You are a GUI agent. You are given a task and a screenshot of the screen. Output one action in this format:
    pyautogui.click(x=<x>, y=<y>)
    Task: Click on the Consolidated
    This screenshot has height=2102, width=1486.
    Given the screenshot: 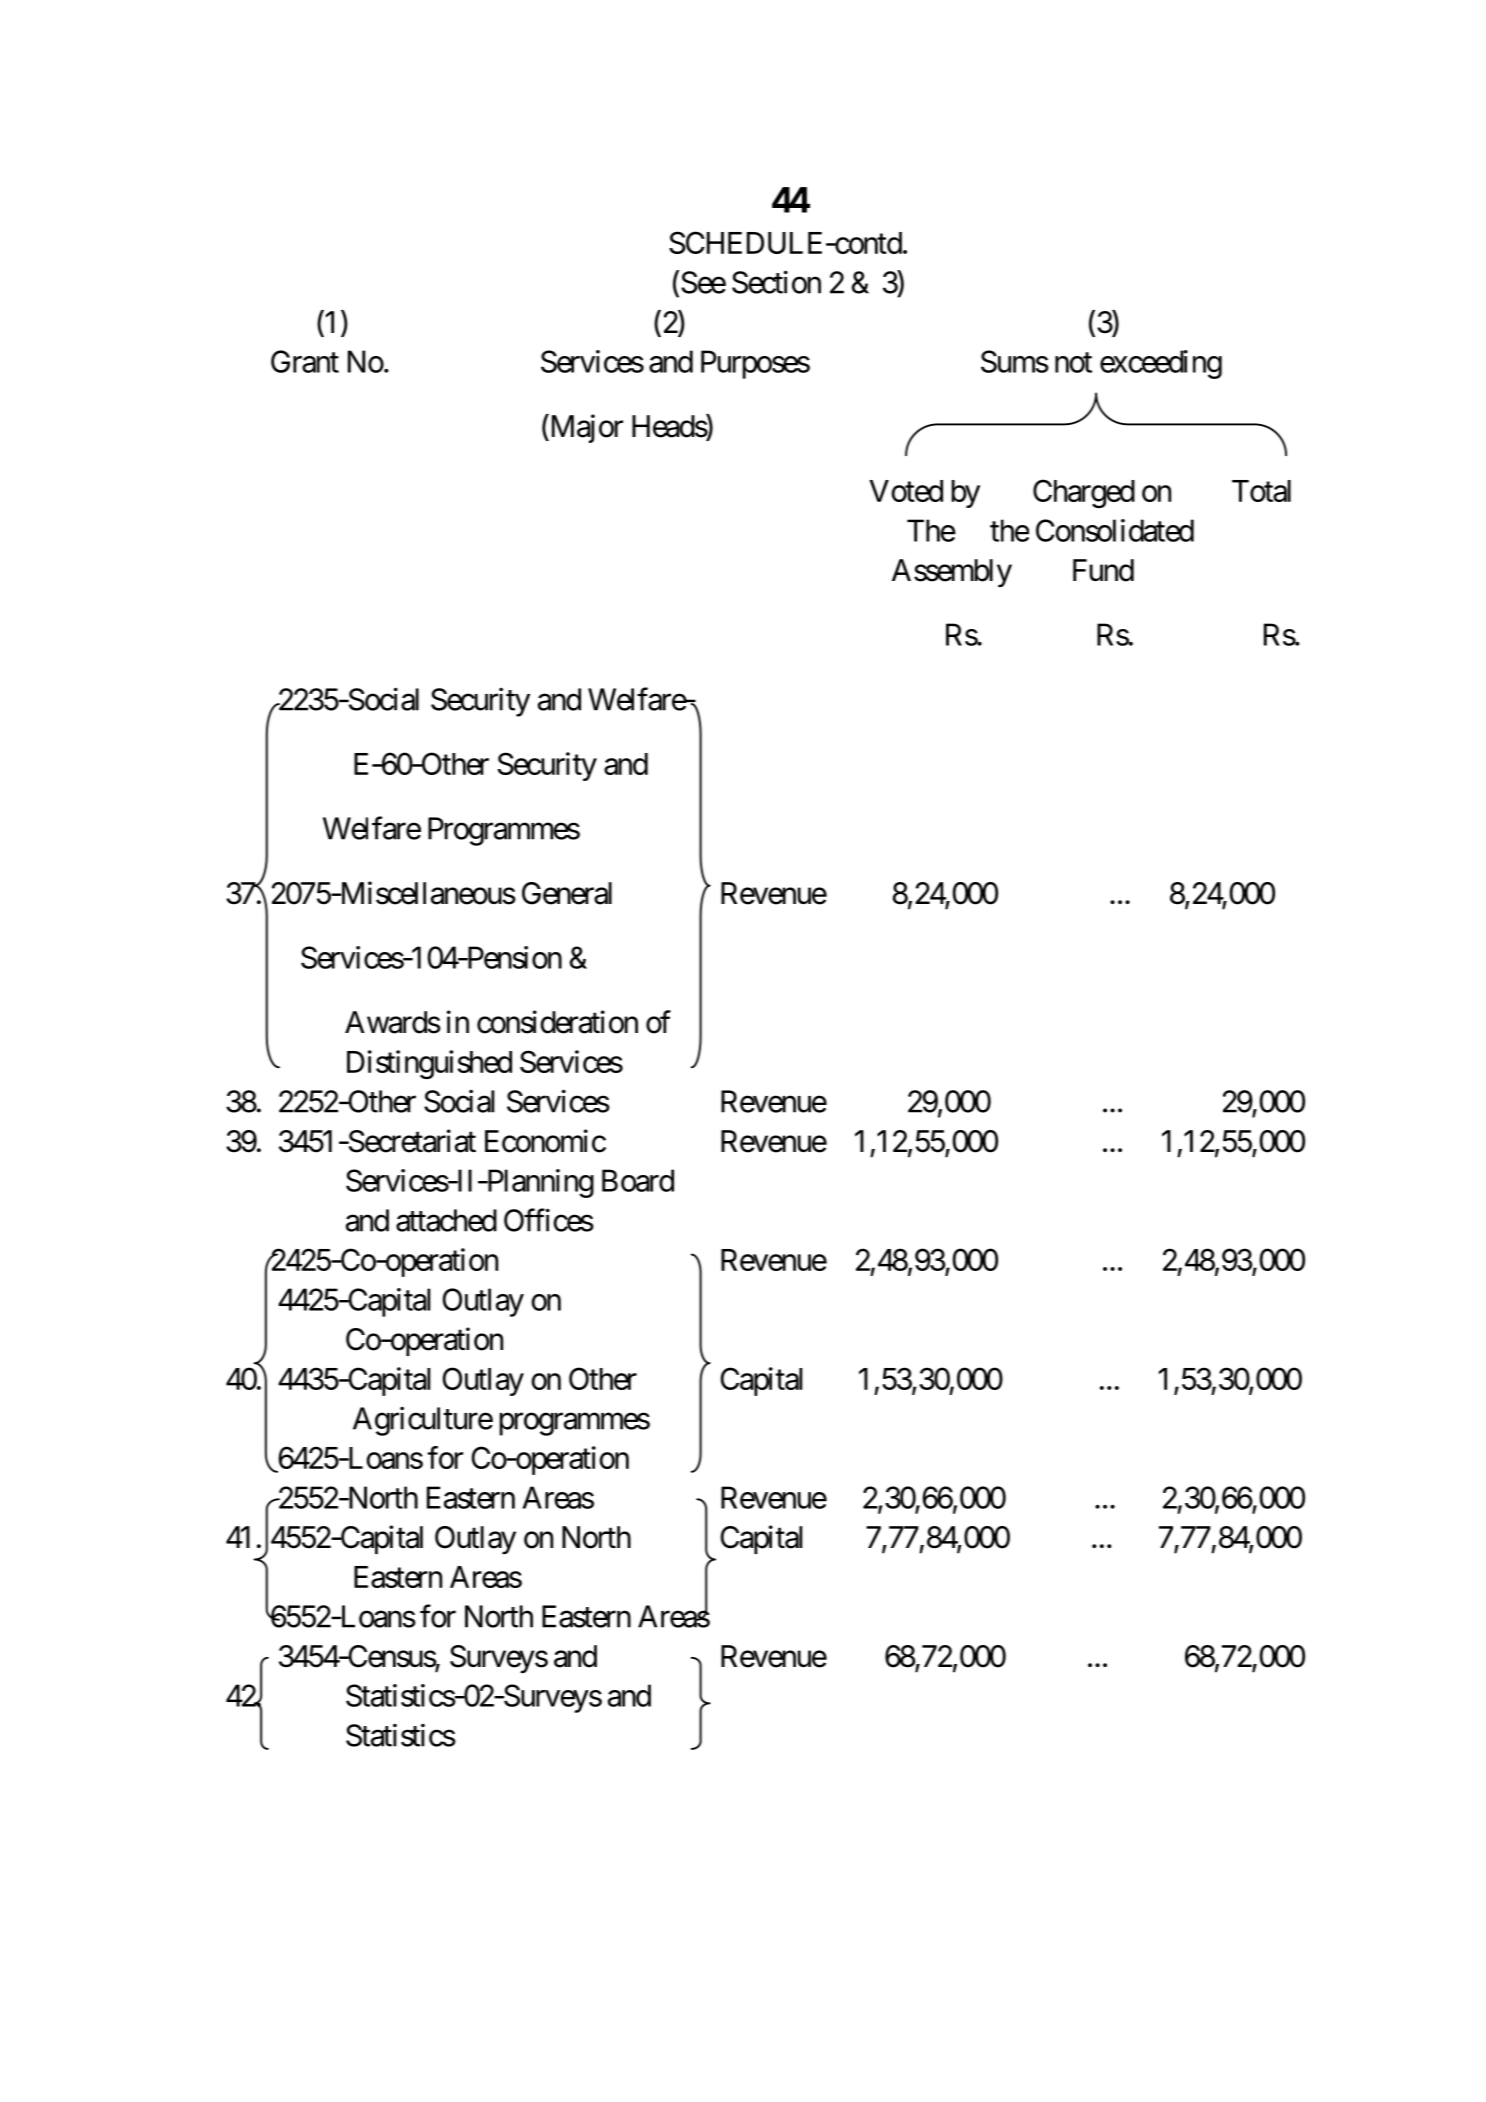 What is the action you would take?
    pyautogui.click(x=1115, y=530)
